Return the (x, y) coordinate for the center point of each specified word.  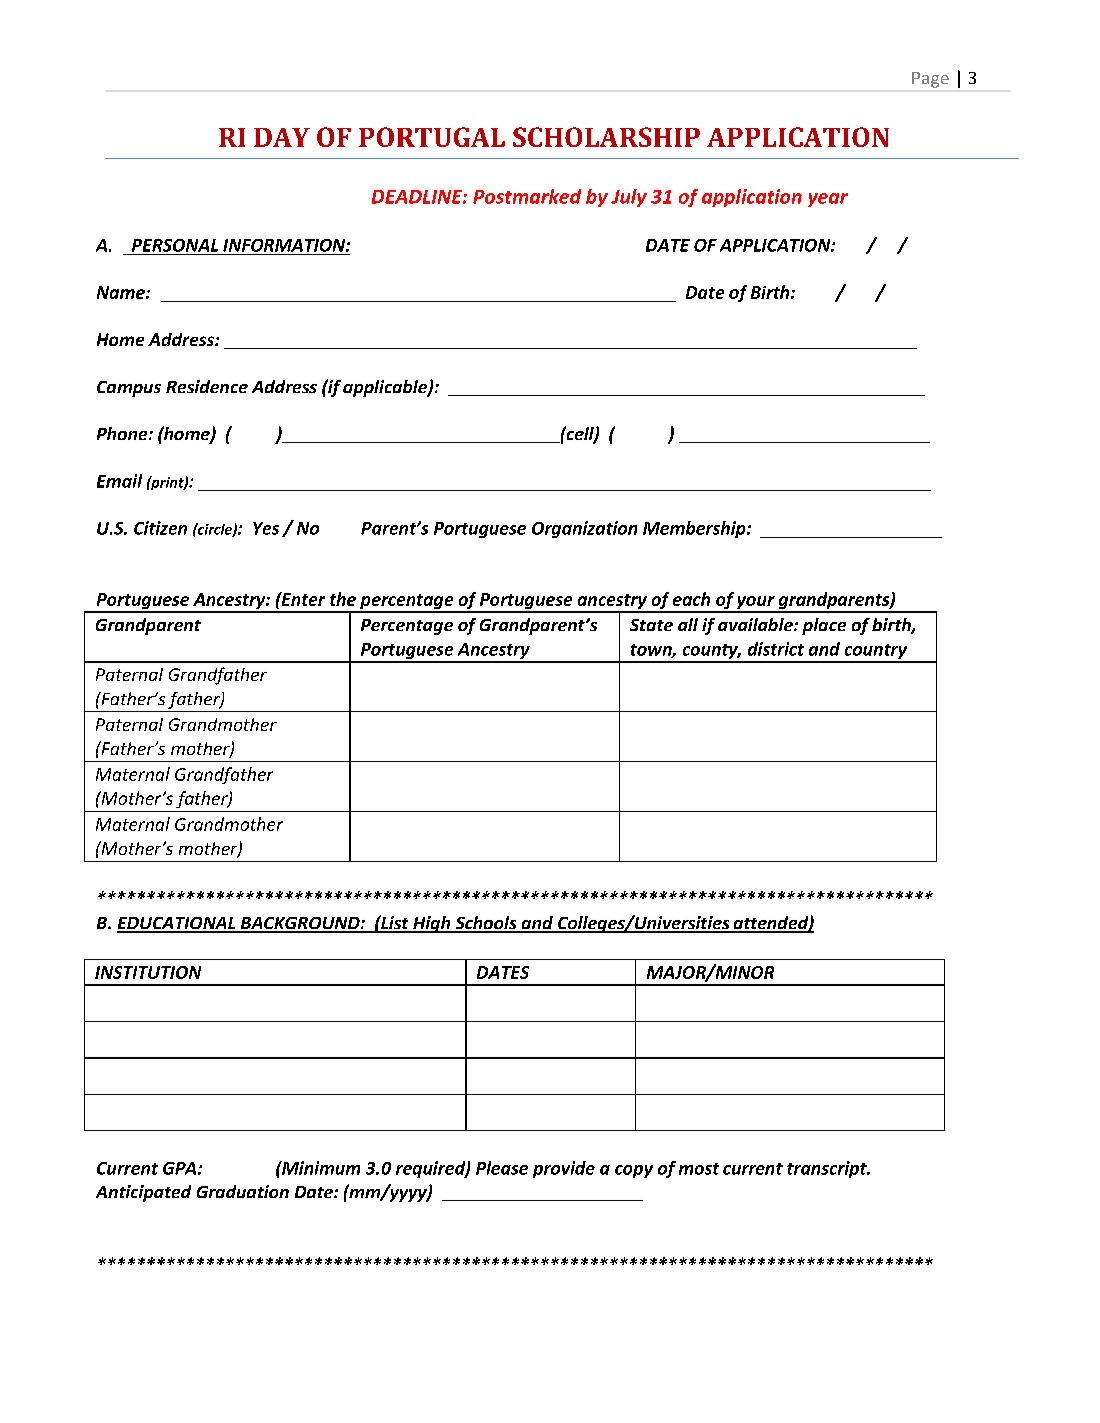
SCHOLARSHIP (606, 137)
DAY (282, 137)
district (776, 649)
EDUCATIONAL (177, 924)
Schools (486, 924)
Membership (695, 529)
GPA (179, 1168)
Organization (584, 529)
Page (930, 80)
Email (119, 481)
